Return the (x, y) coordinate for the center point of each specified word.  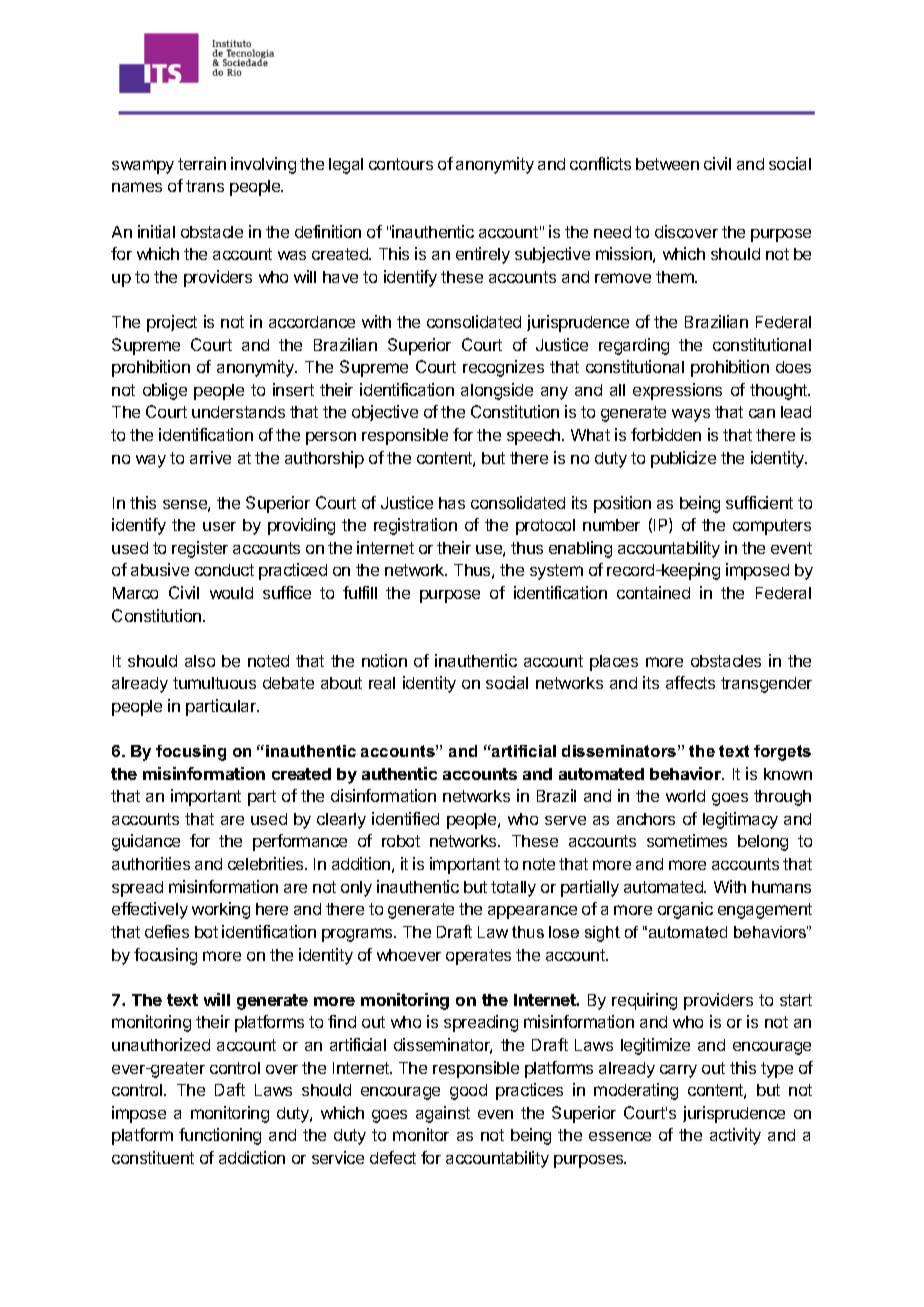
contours (401, 164)
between (667, 164)
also (200, 661)
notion (384, 660)
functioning (220, 1136)
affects (690, 682)
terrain (202, 163)
